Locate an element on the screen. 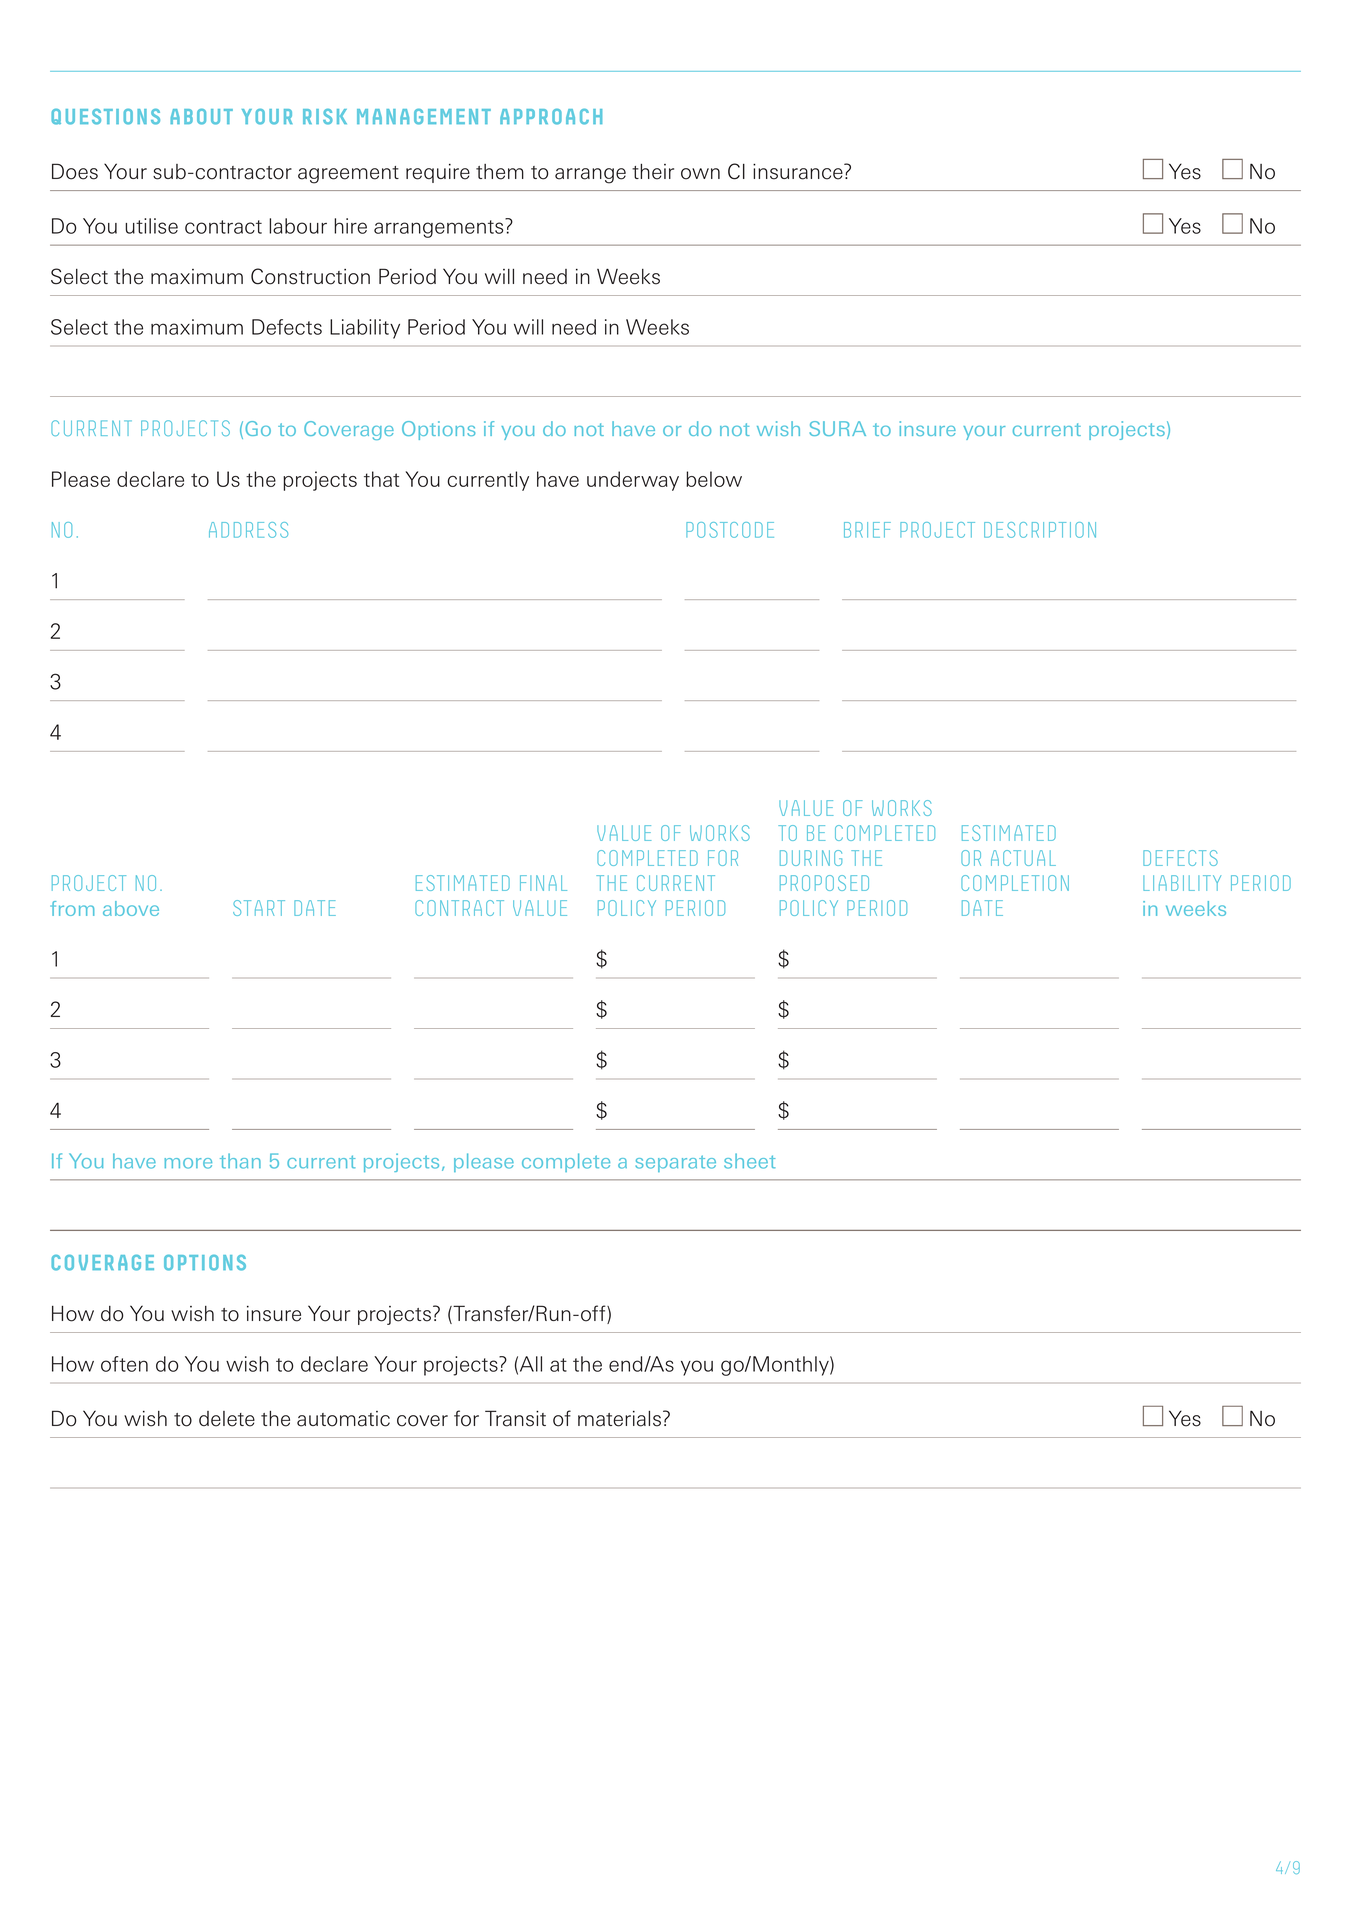 The image size is (1351, 1912). underway is located at coordinates (633, 481).
